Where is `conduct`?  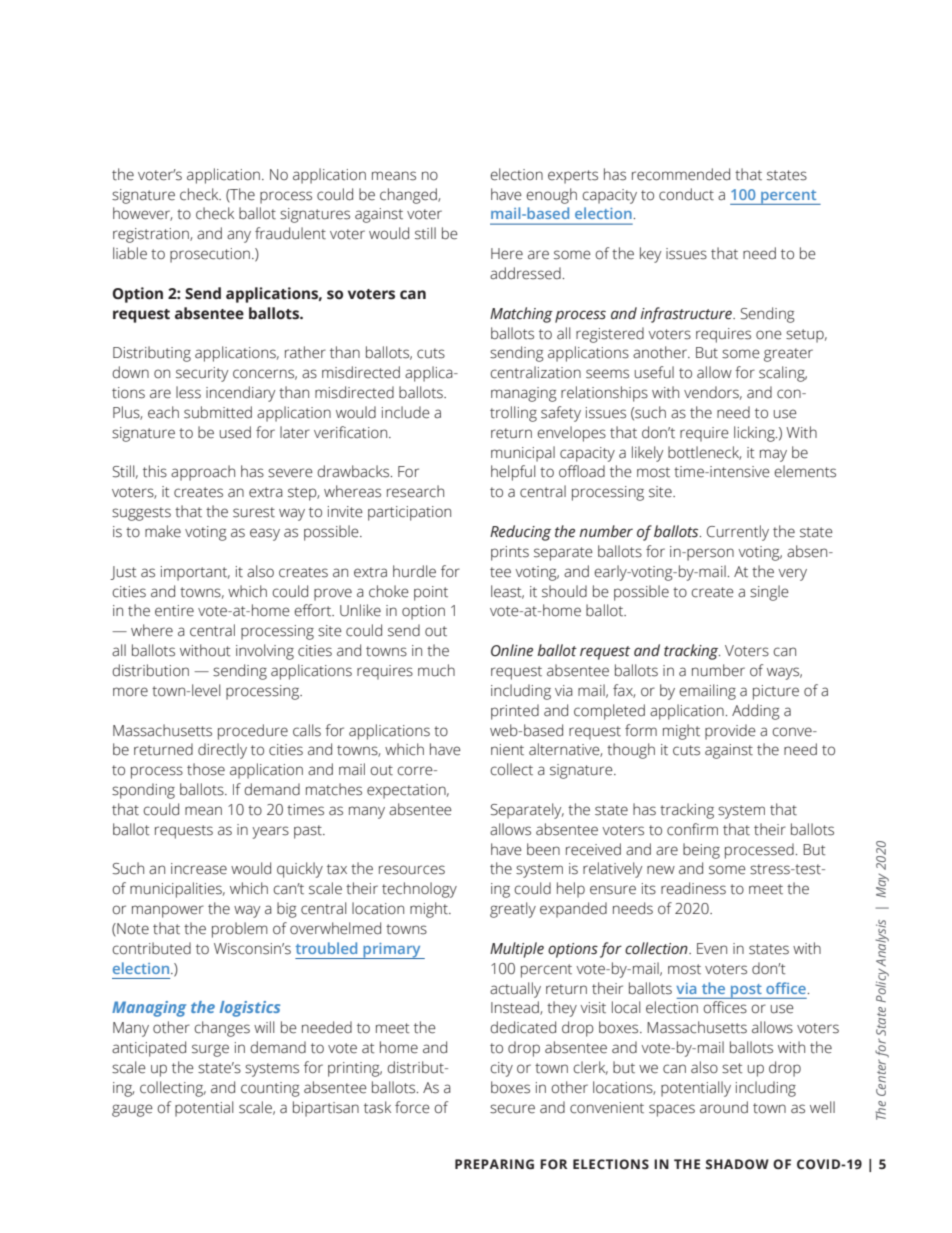 conduct is located at coordinates (686, 194).
